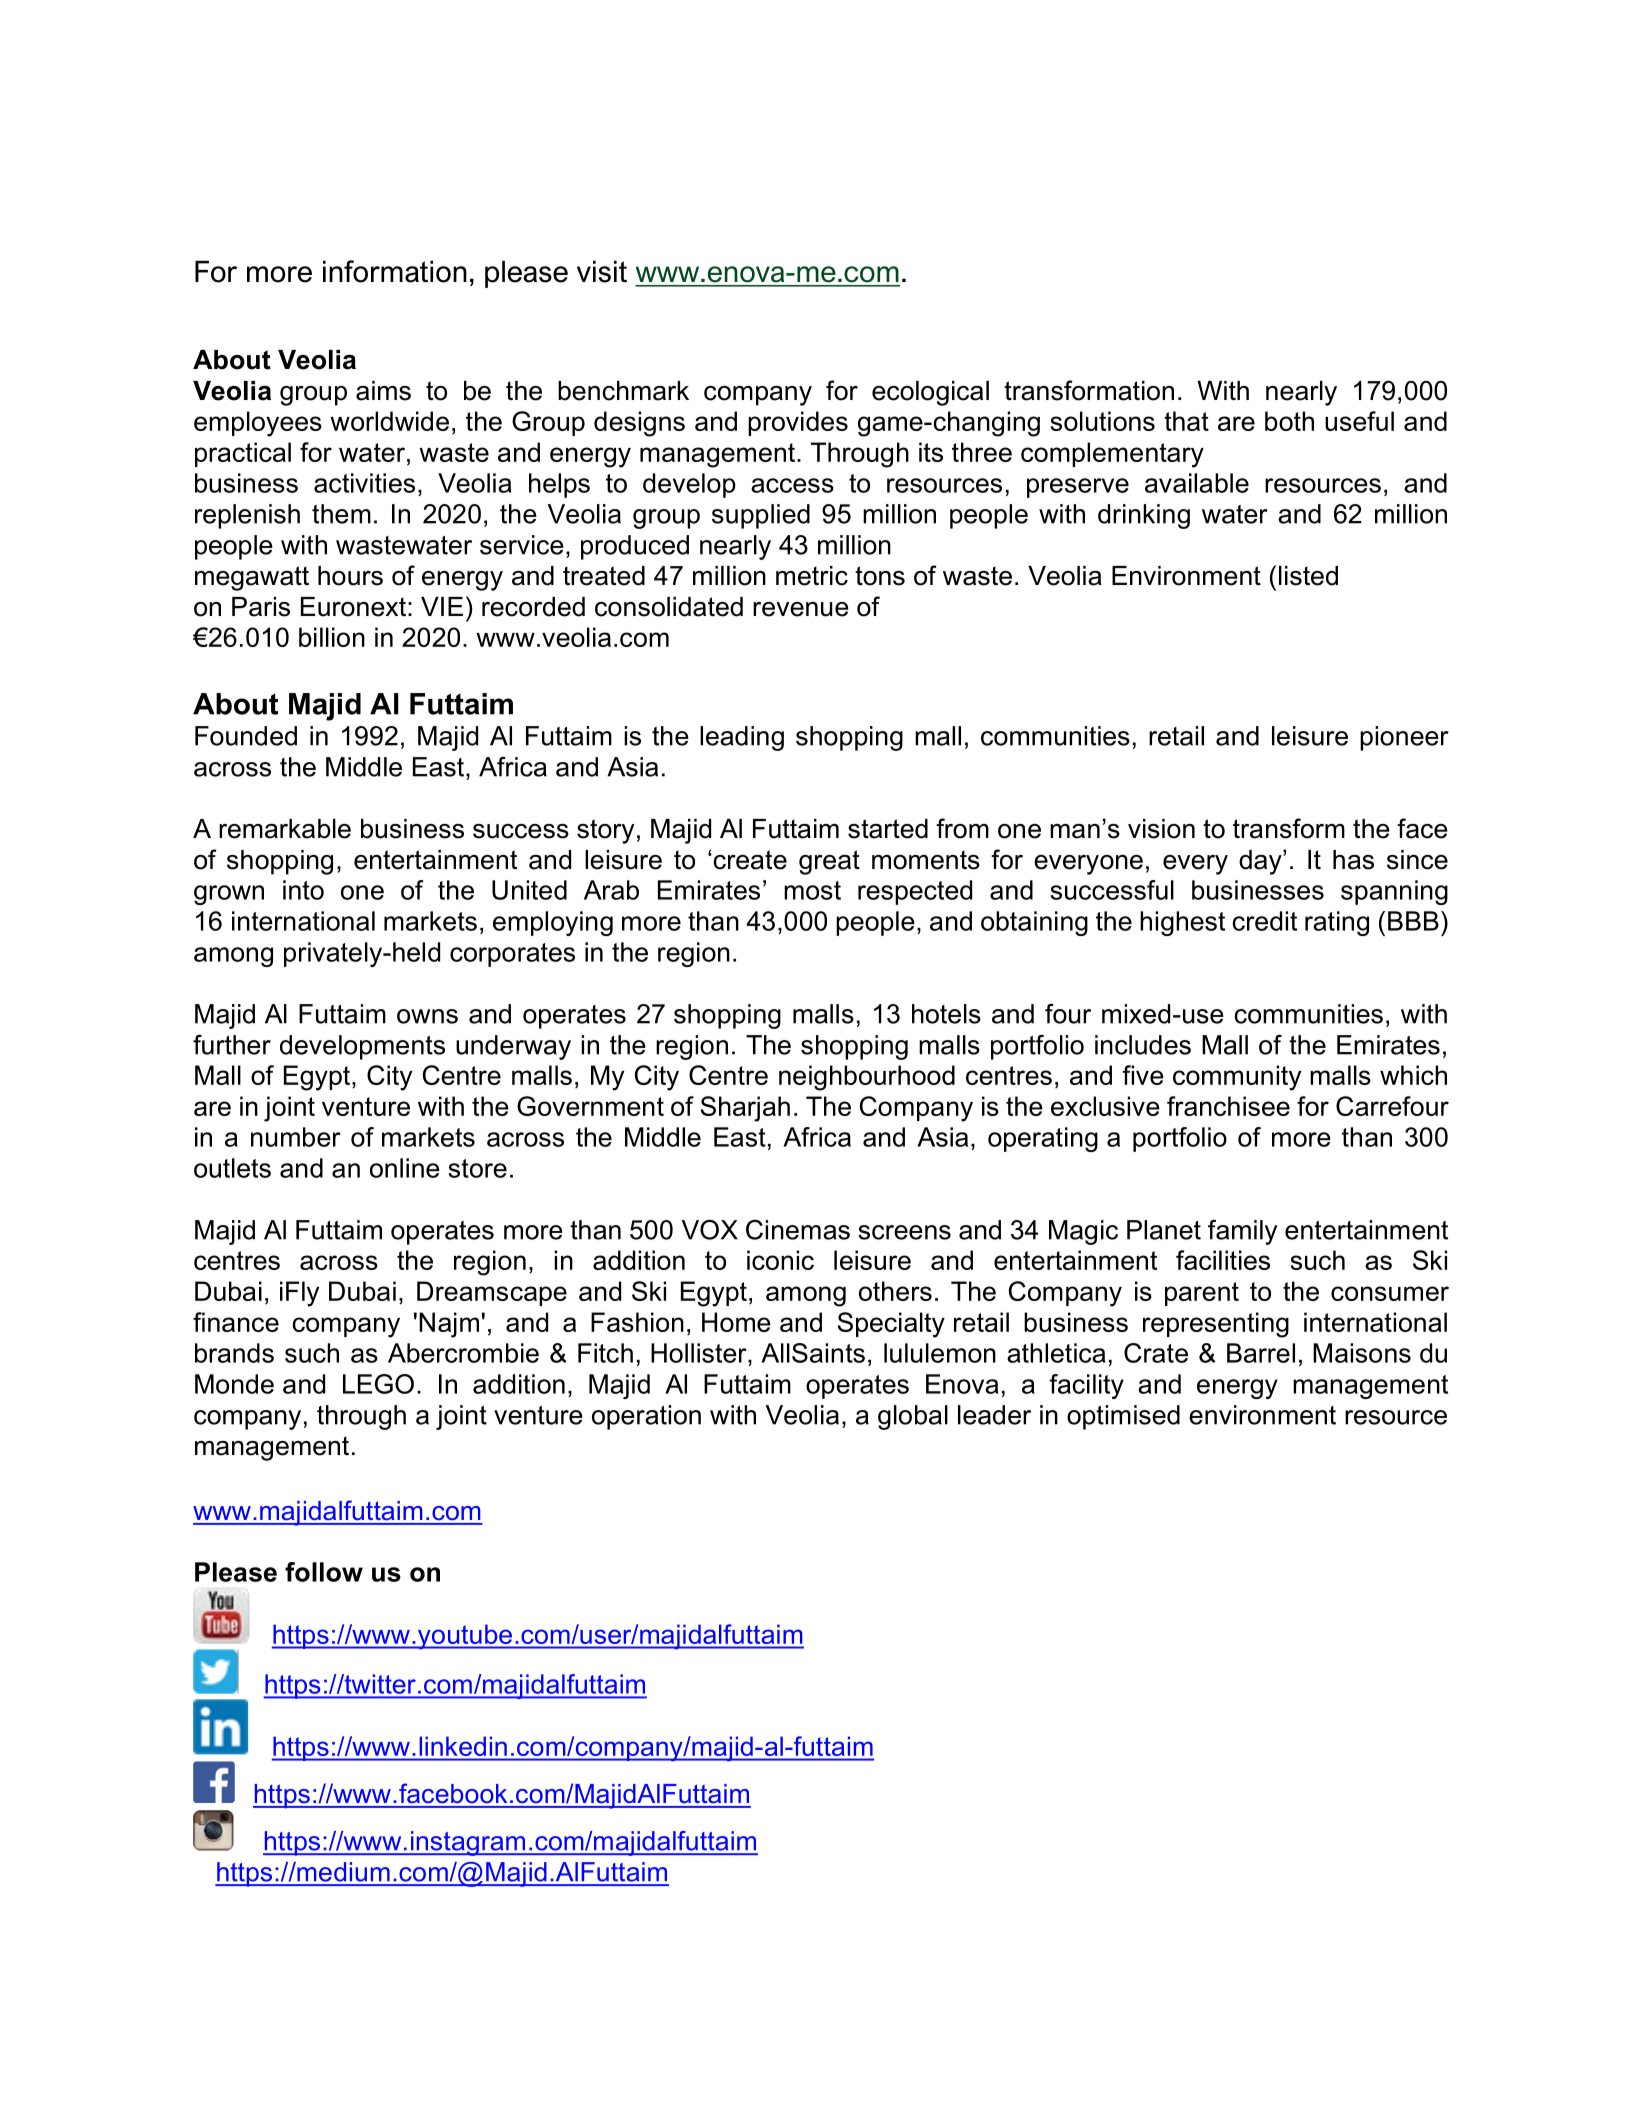 Image resolution: width=1642 pixels, height=2125 pixels. I want to click on Founded, so click(246, 736).
